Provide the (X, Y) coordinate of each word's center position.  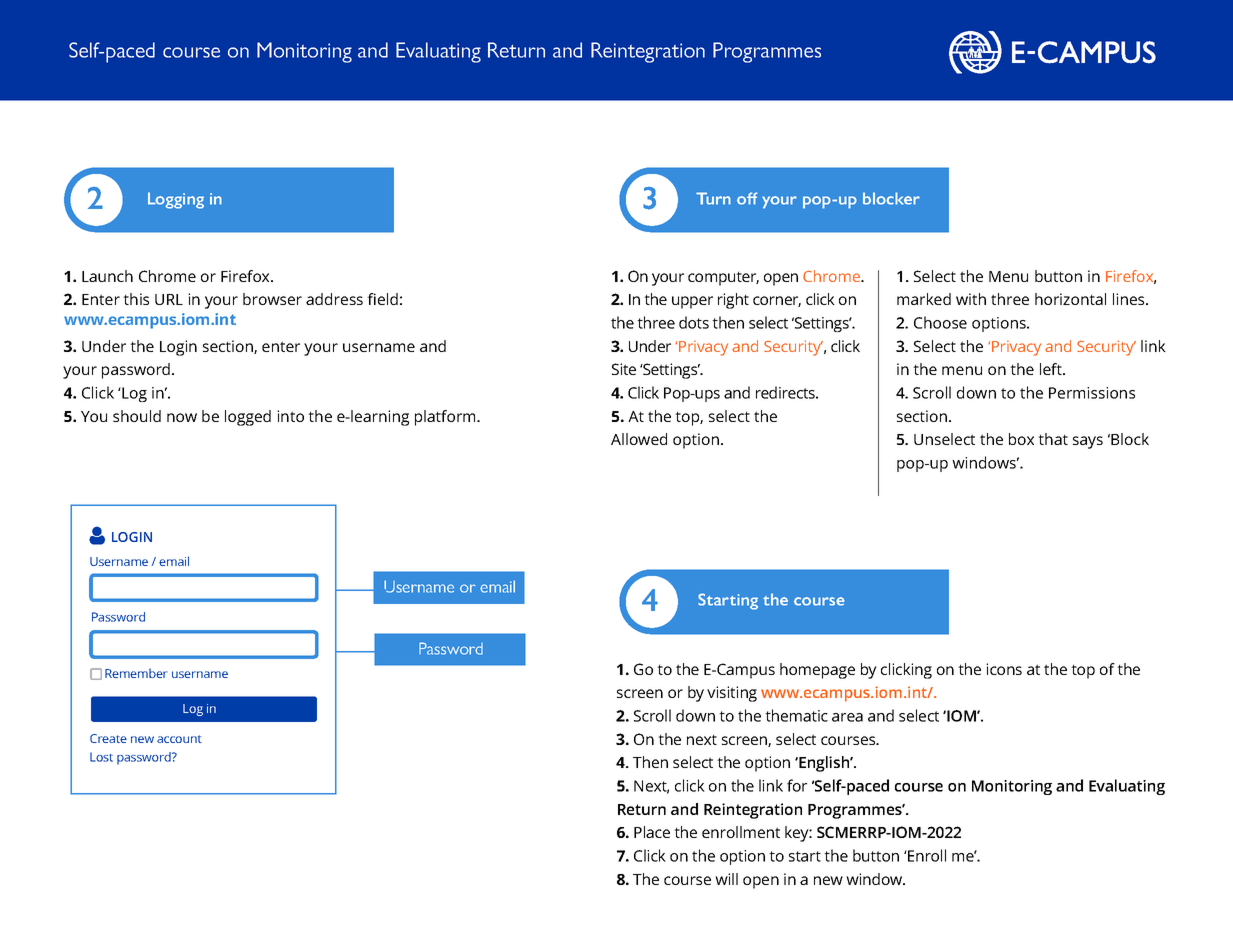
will (726, 879)
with (971, 299)
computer (723, 279)
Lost (101, 757)
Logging (176, 200)
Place (652, 832)
